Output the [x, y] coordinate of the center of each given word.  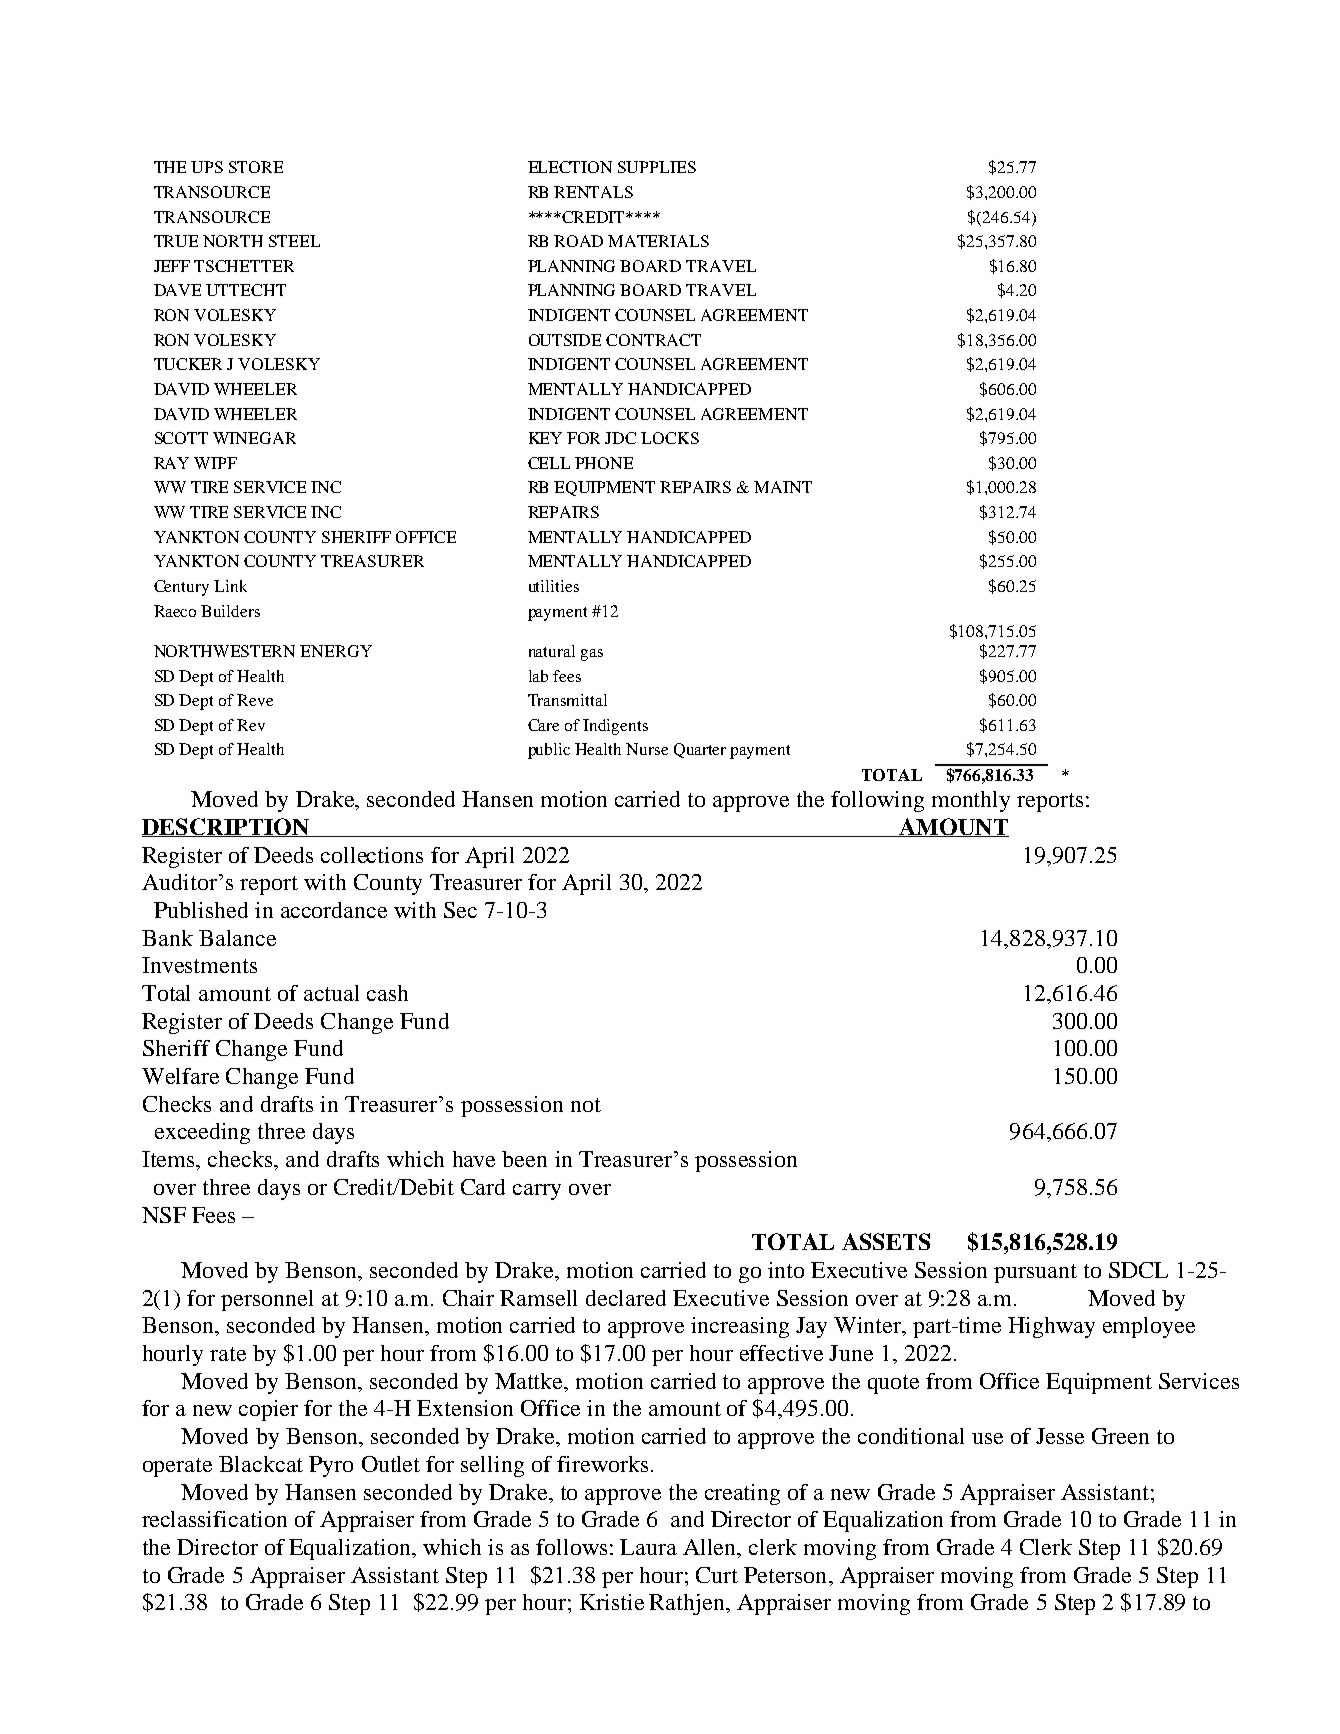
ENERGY [336, 651]
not [586, 1105]
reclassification [214, 1519]
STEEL [294, 241]
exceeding [202, 1133]
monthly [971, 801]
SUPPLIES [657, 167]
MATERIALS [658, 241]
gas [592, 655]
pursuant [1035, 1273]
